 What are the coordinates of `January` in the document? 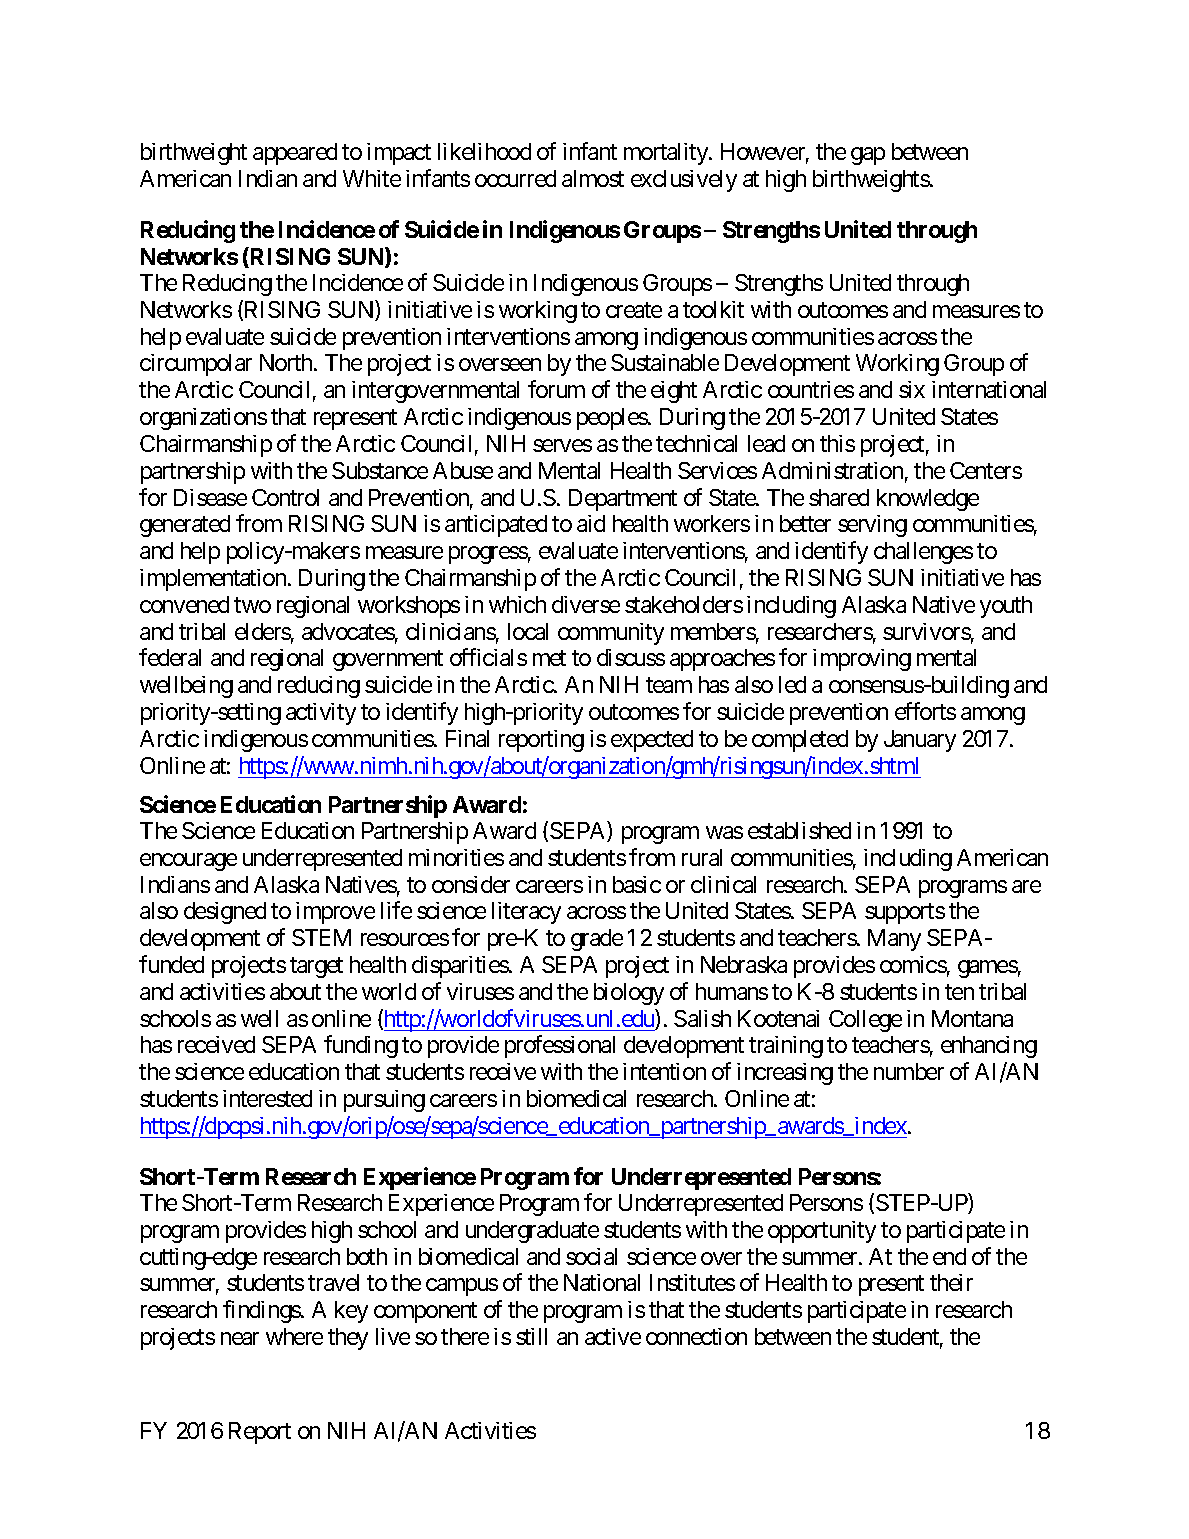 It's located at (920, 741).
